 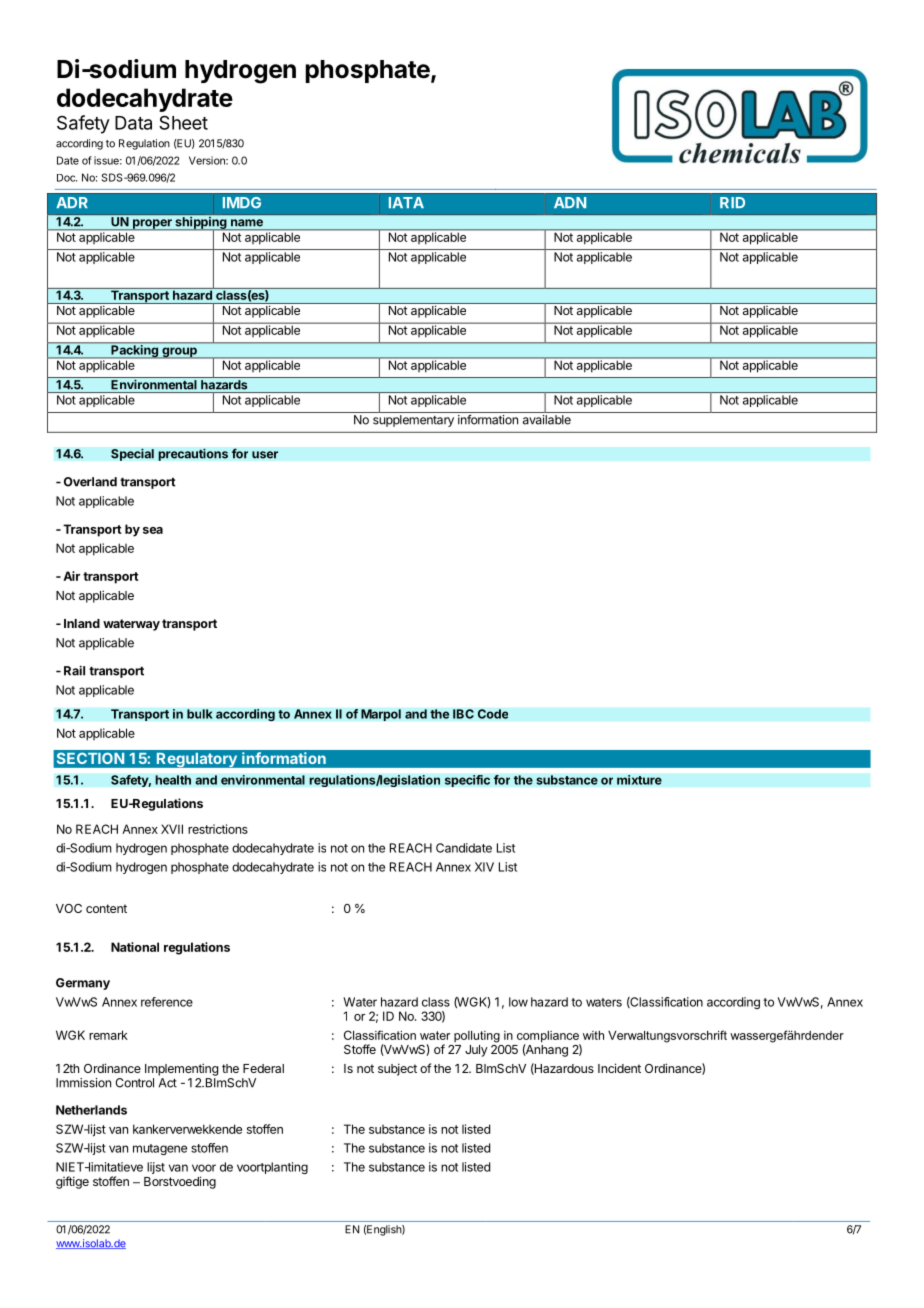 I want to click on mixture, so click(x=639, y=780).
